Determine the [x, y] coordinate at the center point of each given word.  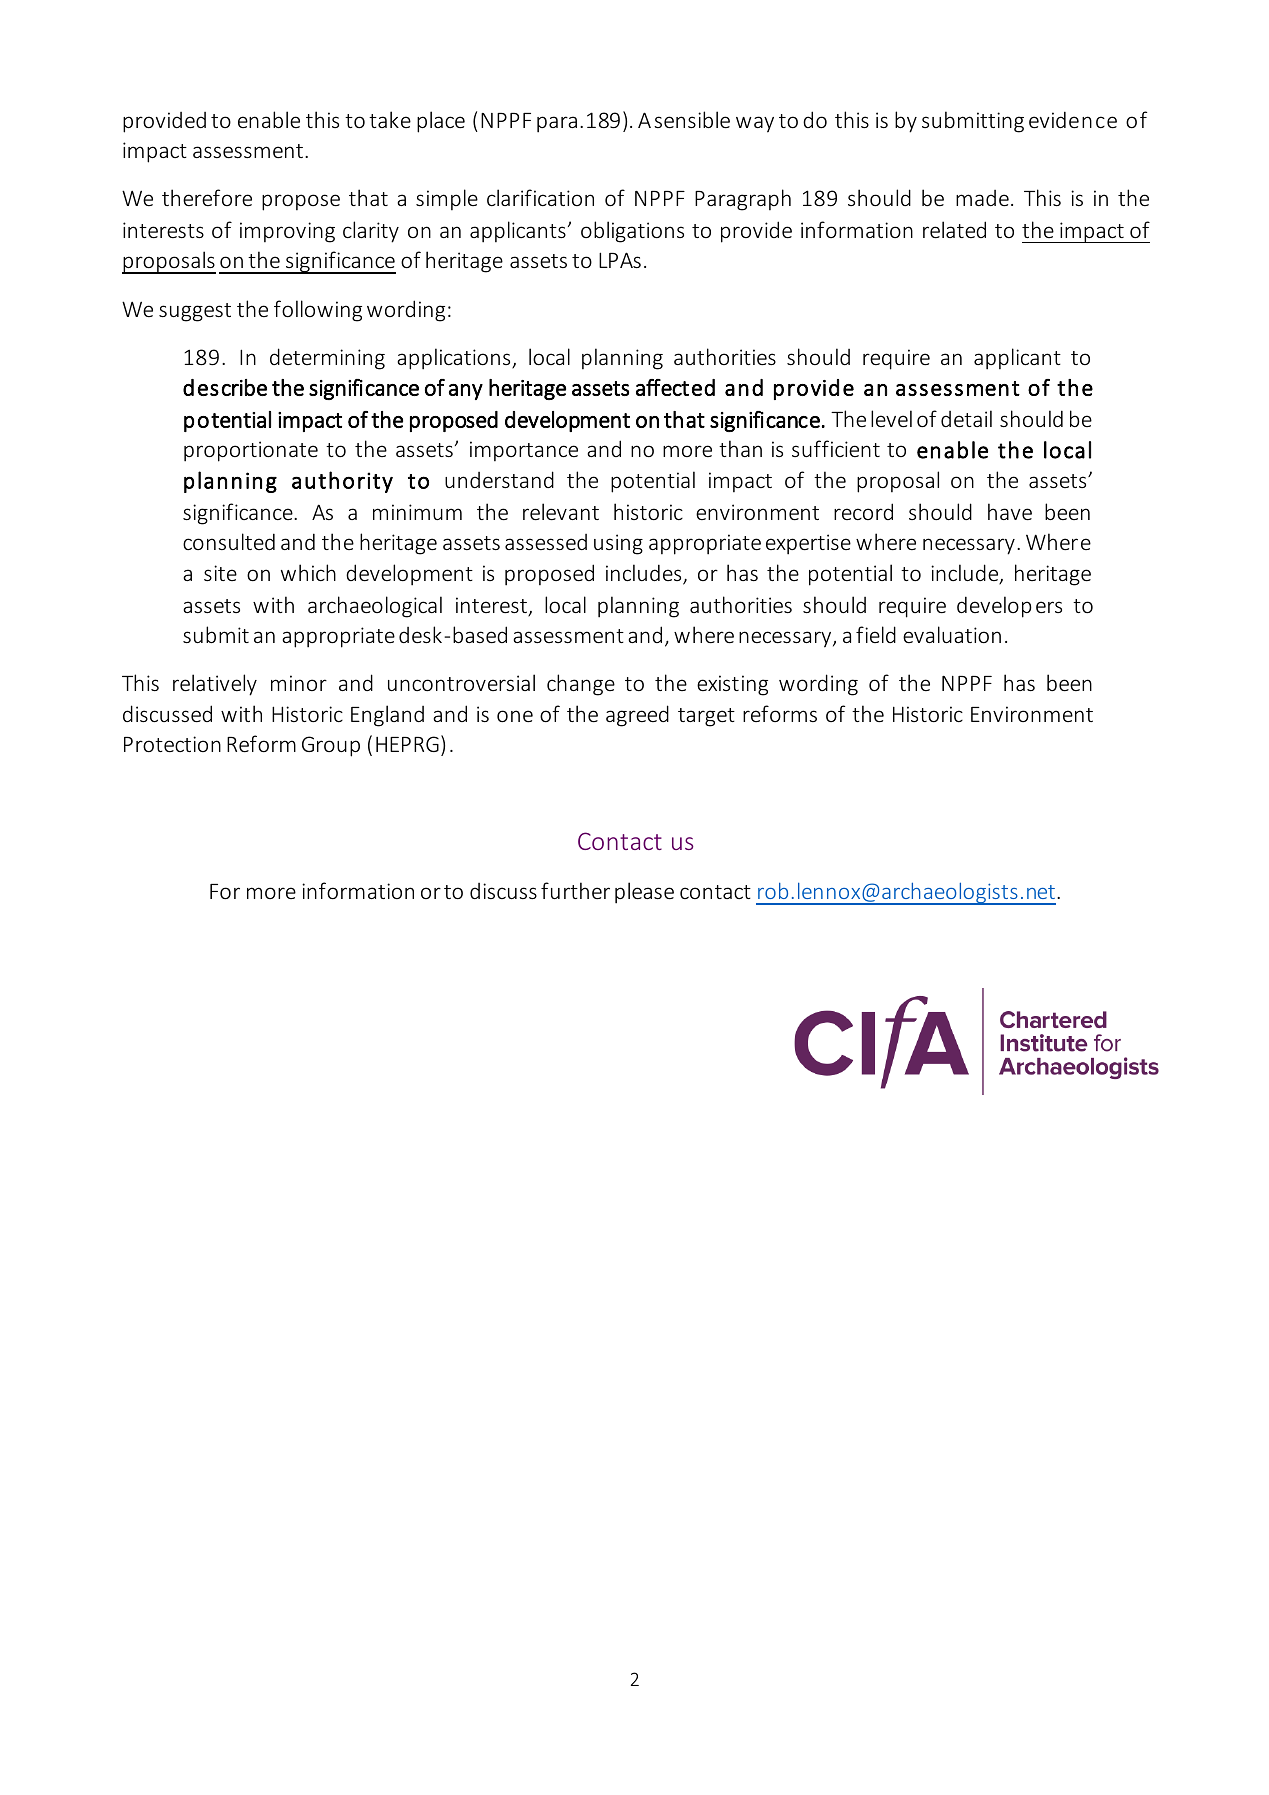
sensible [692, 119]
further [575, 890]
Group [331, 746]
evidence [1073, 119]
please [644, 893]
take [390, 119]
